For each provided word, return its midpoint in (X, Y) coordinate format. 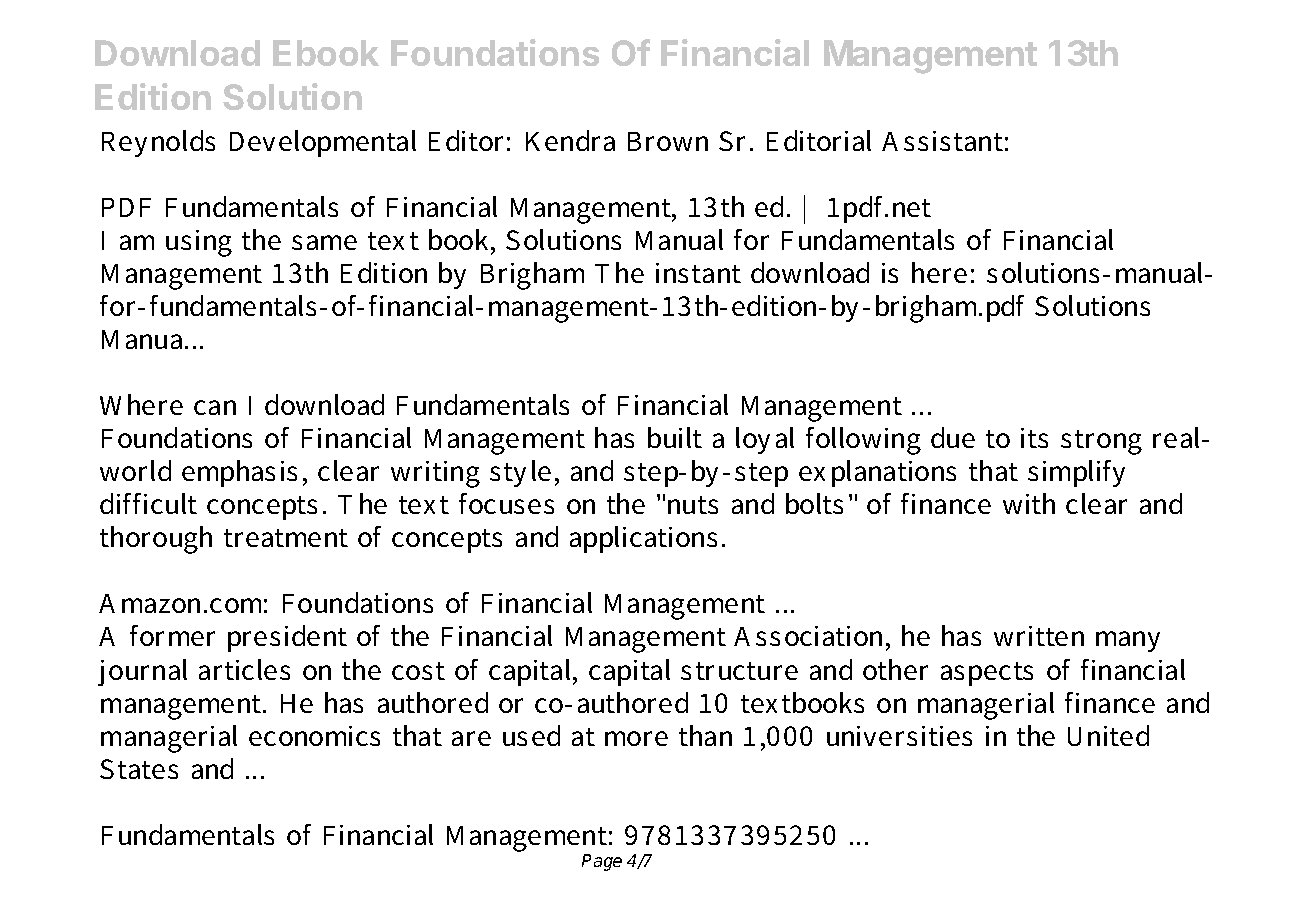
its (1034, 438)
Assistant (942, 141)
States (139, 769)
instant (698, 273)
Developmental (323, 143)
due (953, 437)
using (199, 243)
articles (244, 669)
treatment (286, 538)
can (215, 407)
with (1029, 503)
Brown (668, 141)
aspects (987, 674)
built (675, 437)
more (636, 738)
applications (643, 539)
